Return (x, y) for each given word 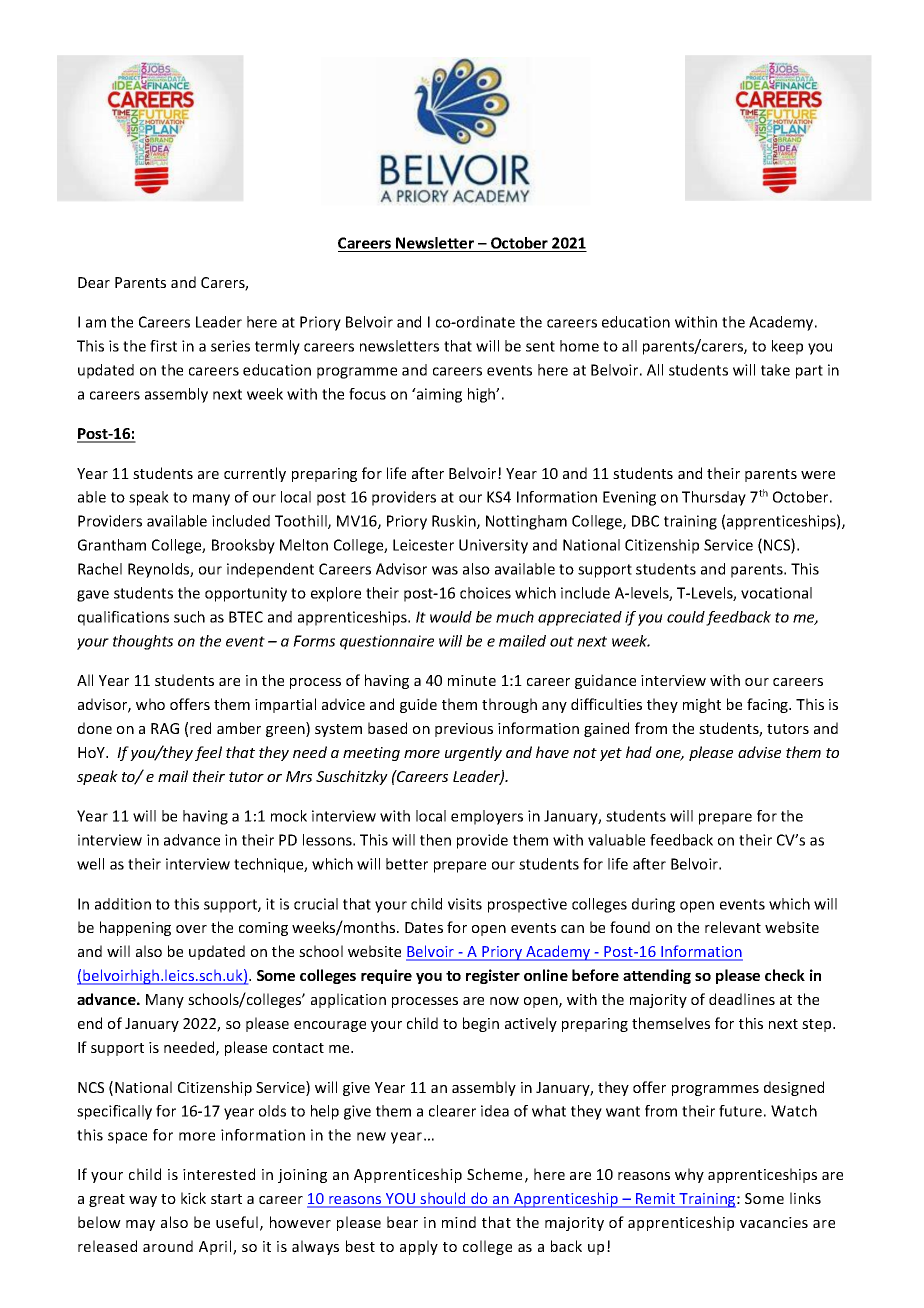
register (493, 976)
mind (459, 1222)
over (191, 929)
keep (787, 347)
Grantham (112, 545)
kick (193, 1198)
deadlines (742, 999)
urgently (473, 753)
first (163, 346)
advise (759, 752)
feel (208, 753)
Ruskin (455, 522)
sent (540, 346)
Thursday (714, 498)
